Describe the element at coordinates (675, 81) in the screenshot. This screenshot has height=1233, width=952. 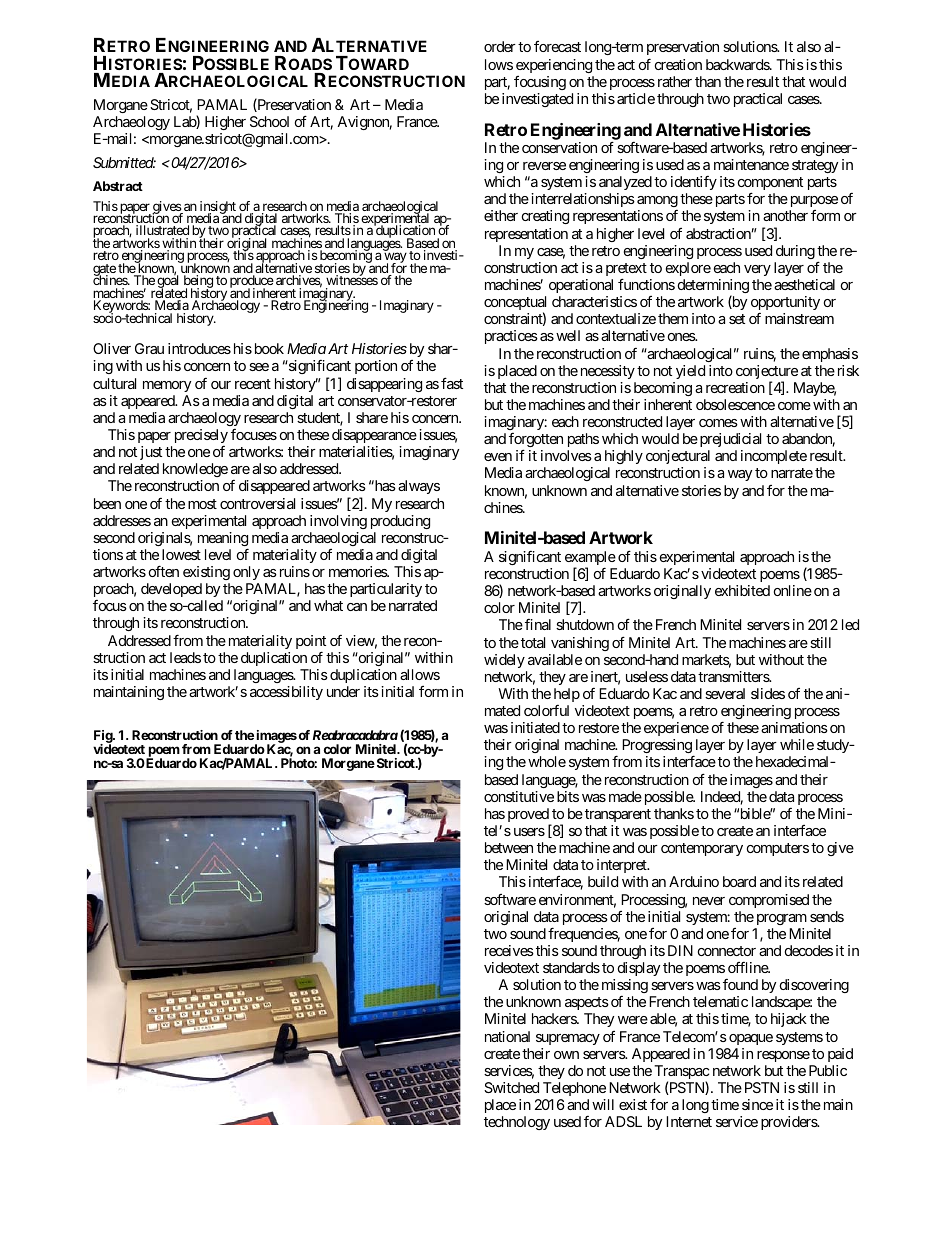
I see `rather` at that location.
